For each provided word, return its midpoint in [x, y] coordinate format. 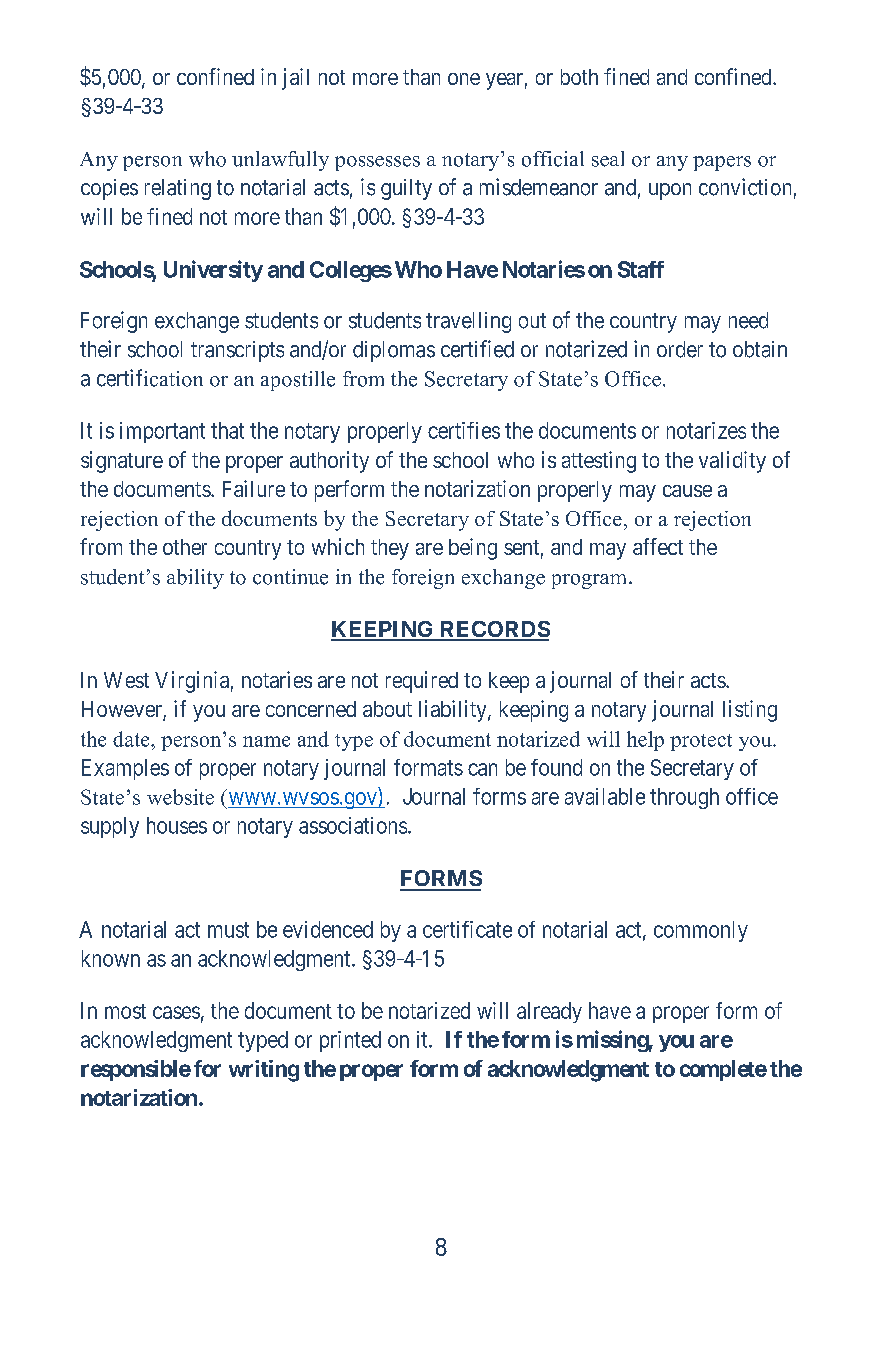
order [680, 349]
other [185, 547]
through [684, 798]
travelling [468, 322]
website [180, 797]
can [482, 769]
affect [658, 546]
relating [178, 189]
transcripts [237, 351]
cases [176, 1012]
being [473, 549]
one [464, 79]
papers [722, 163]
